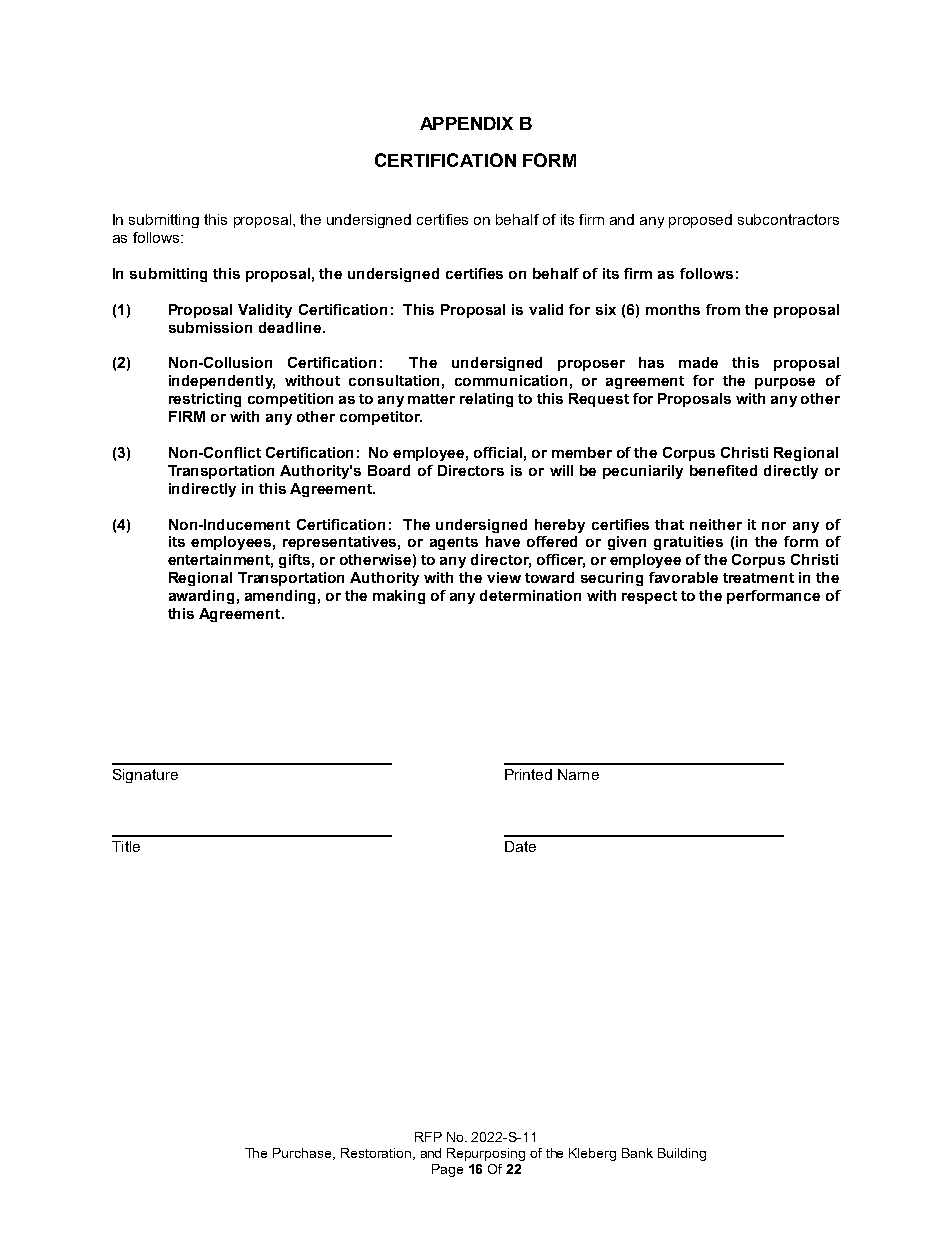 This screenshot has width=952, height=1233. I want to click on Date, so click(520, 846).
